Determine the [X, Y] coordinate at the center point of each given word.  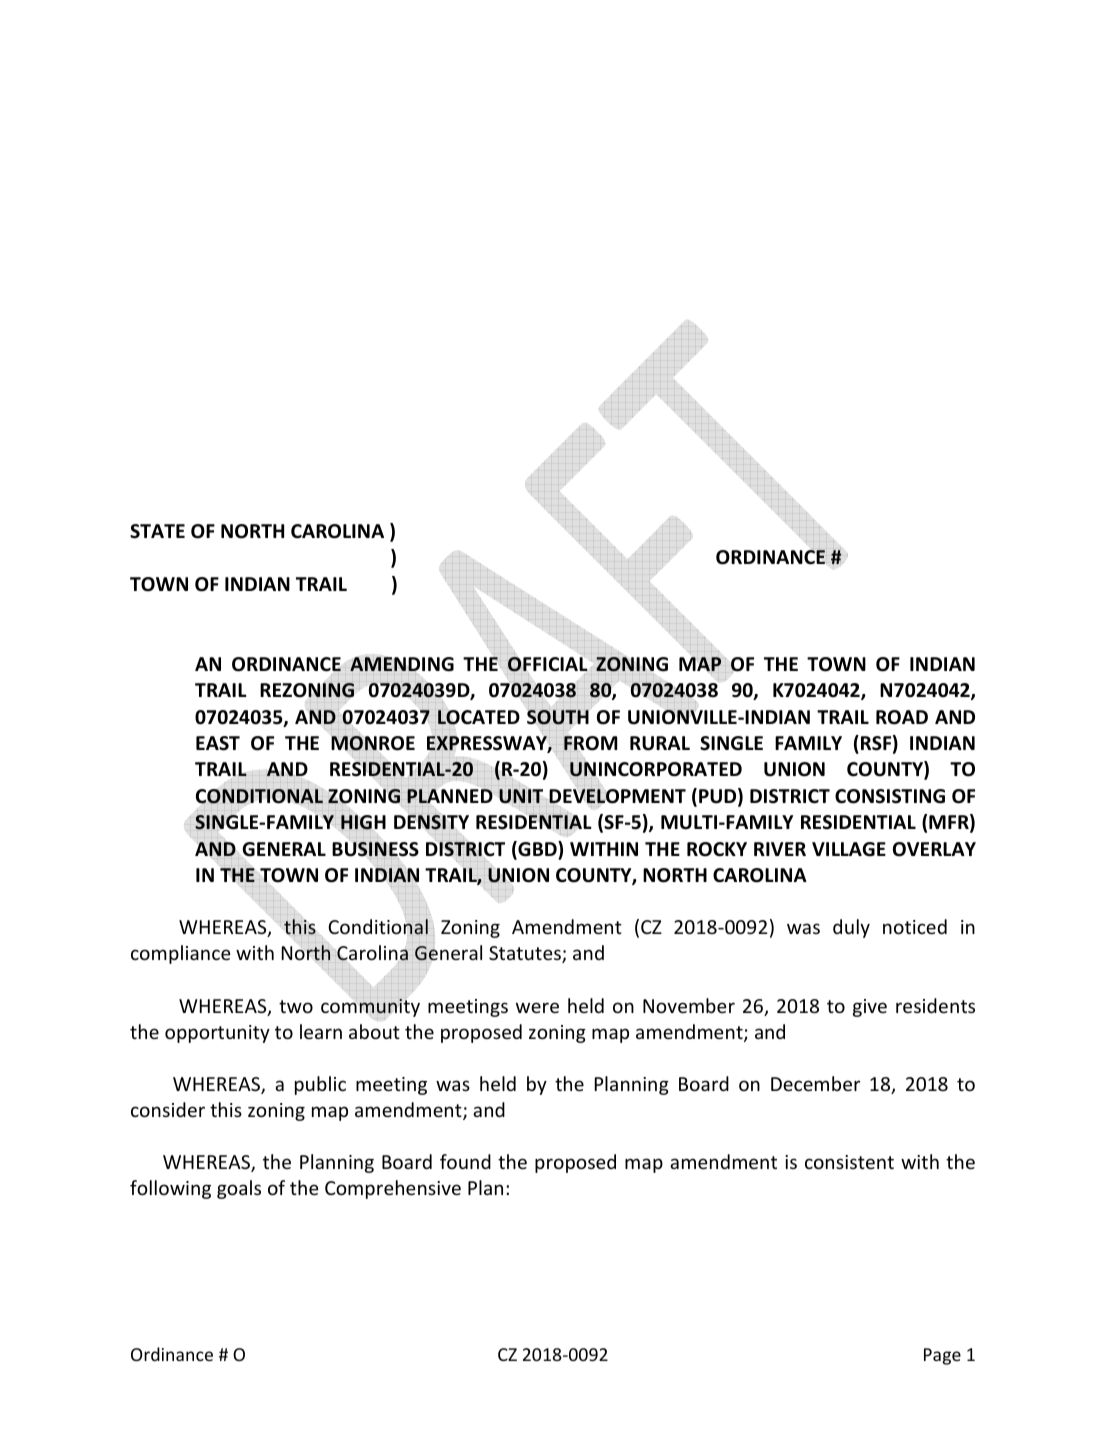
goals [239, 1189]
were [537, 1007]
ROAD [902, 717]
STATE [157, 531]
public [320, 1085]
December [815, 1083]
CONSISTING [890, 796]
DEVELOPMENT [617, 796]
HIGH [363, 822]
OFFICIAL [547, 664]
